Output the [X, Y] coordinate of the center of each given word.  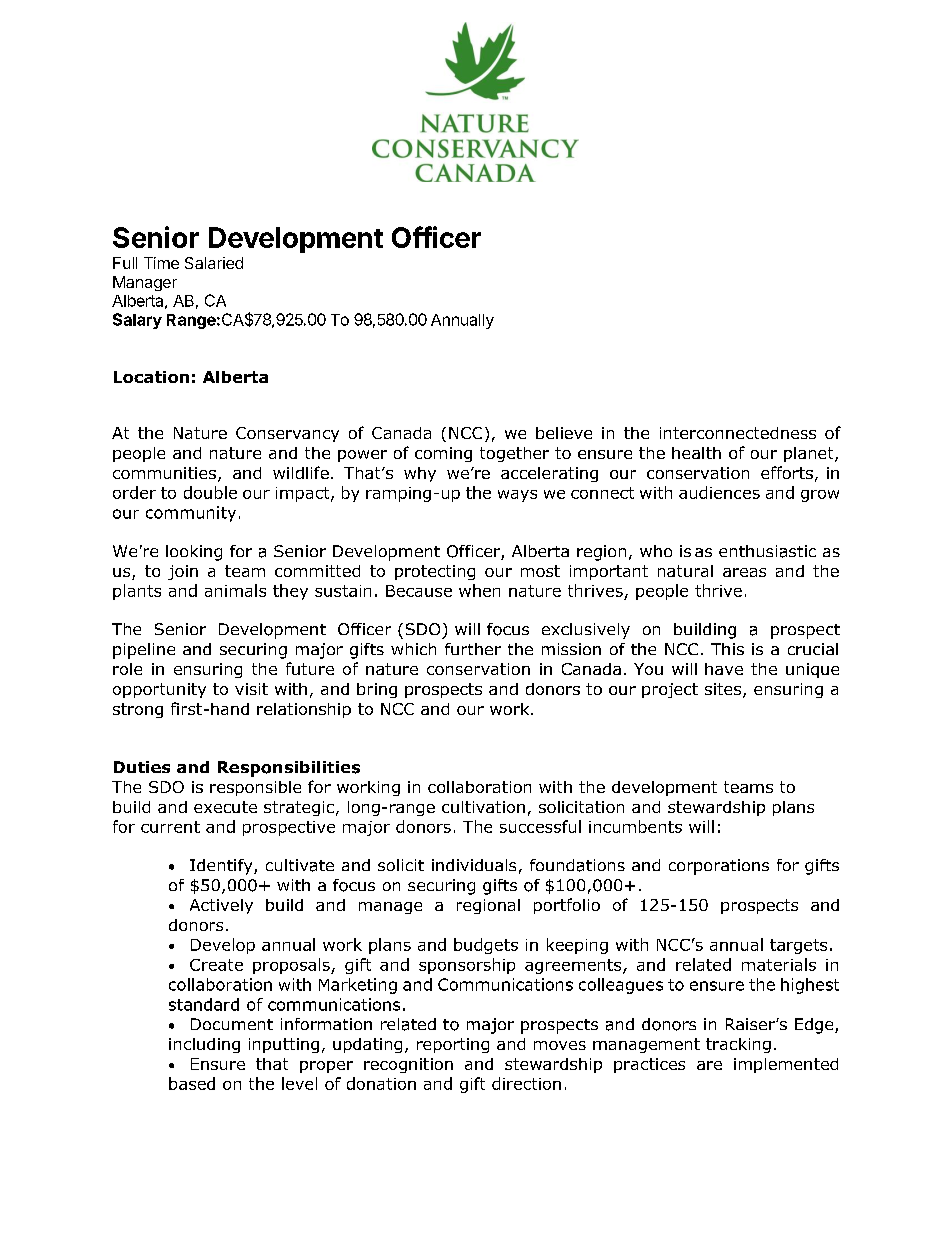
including [204, 1045]
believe [564, 433]
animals [235, 590]
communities [164, 473]
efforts [787, 472]
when [479, 590]
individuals [474, 865]
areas [744, 572]
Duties [142, 767]
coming [443, 454]
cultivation [483, 807]
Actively [221, 906]
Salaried [214, 263]
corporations [719, 867]
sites [724, 690]
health [696, 453]
